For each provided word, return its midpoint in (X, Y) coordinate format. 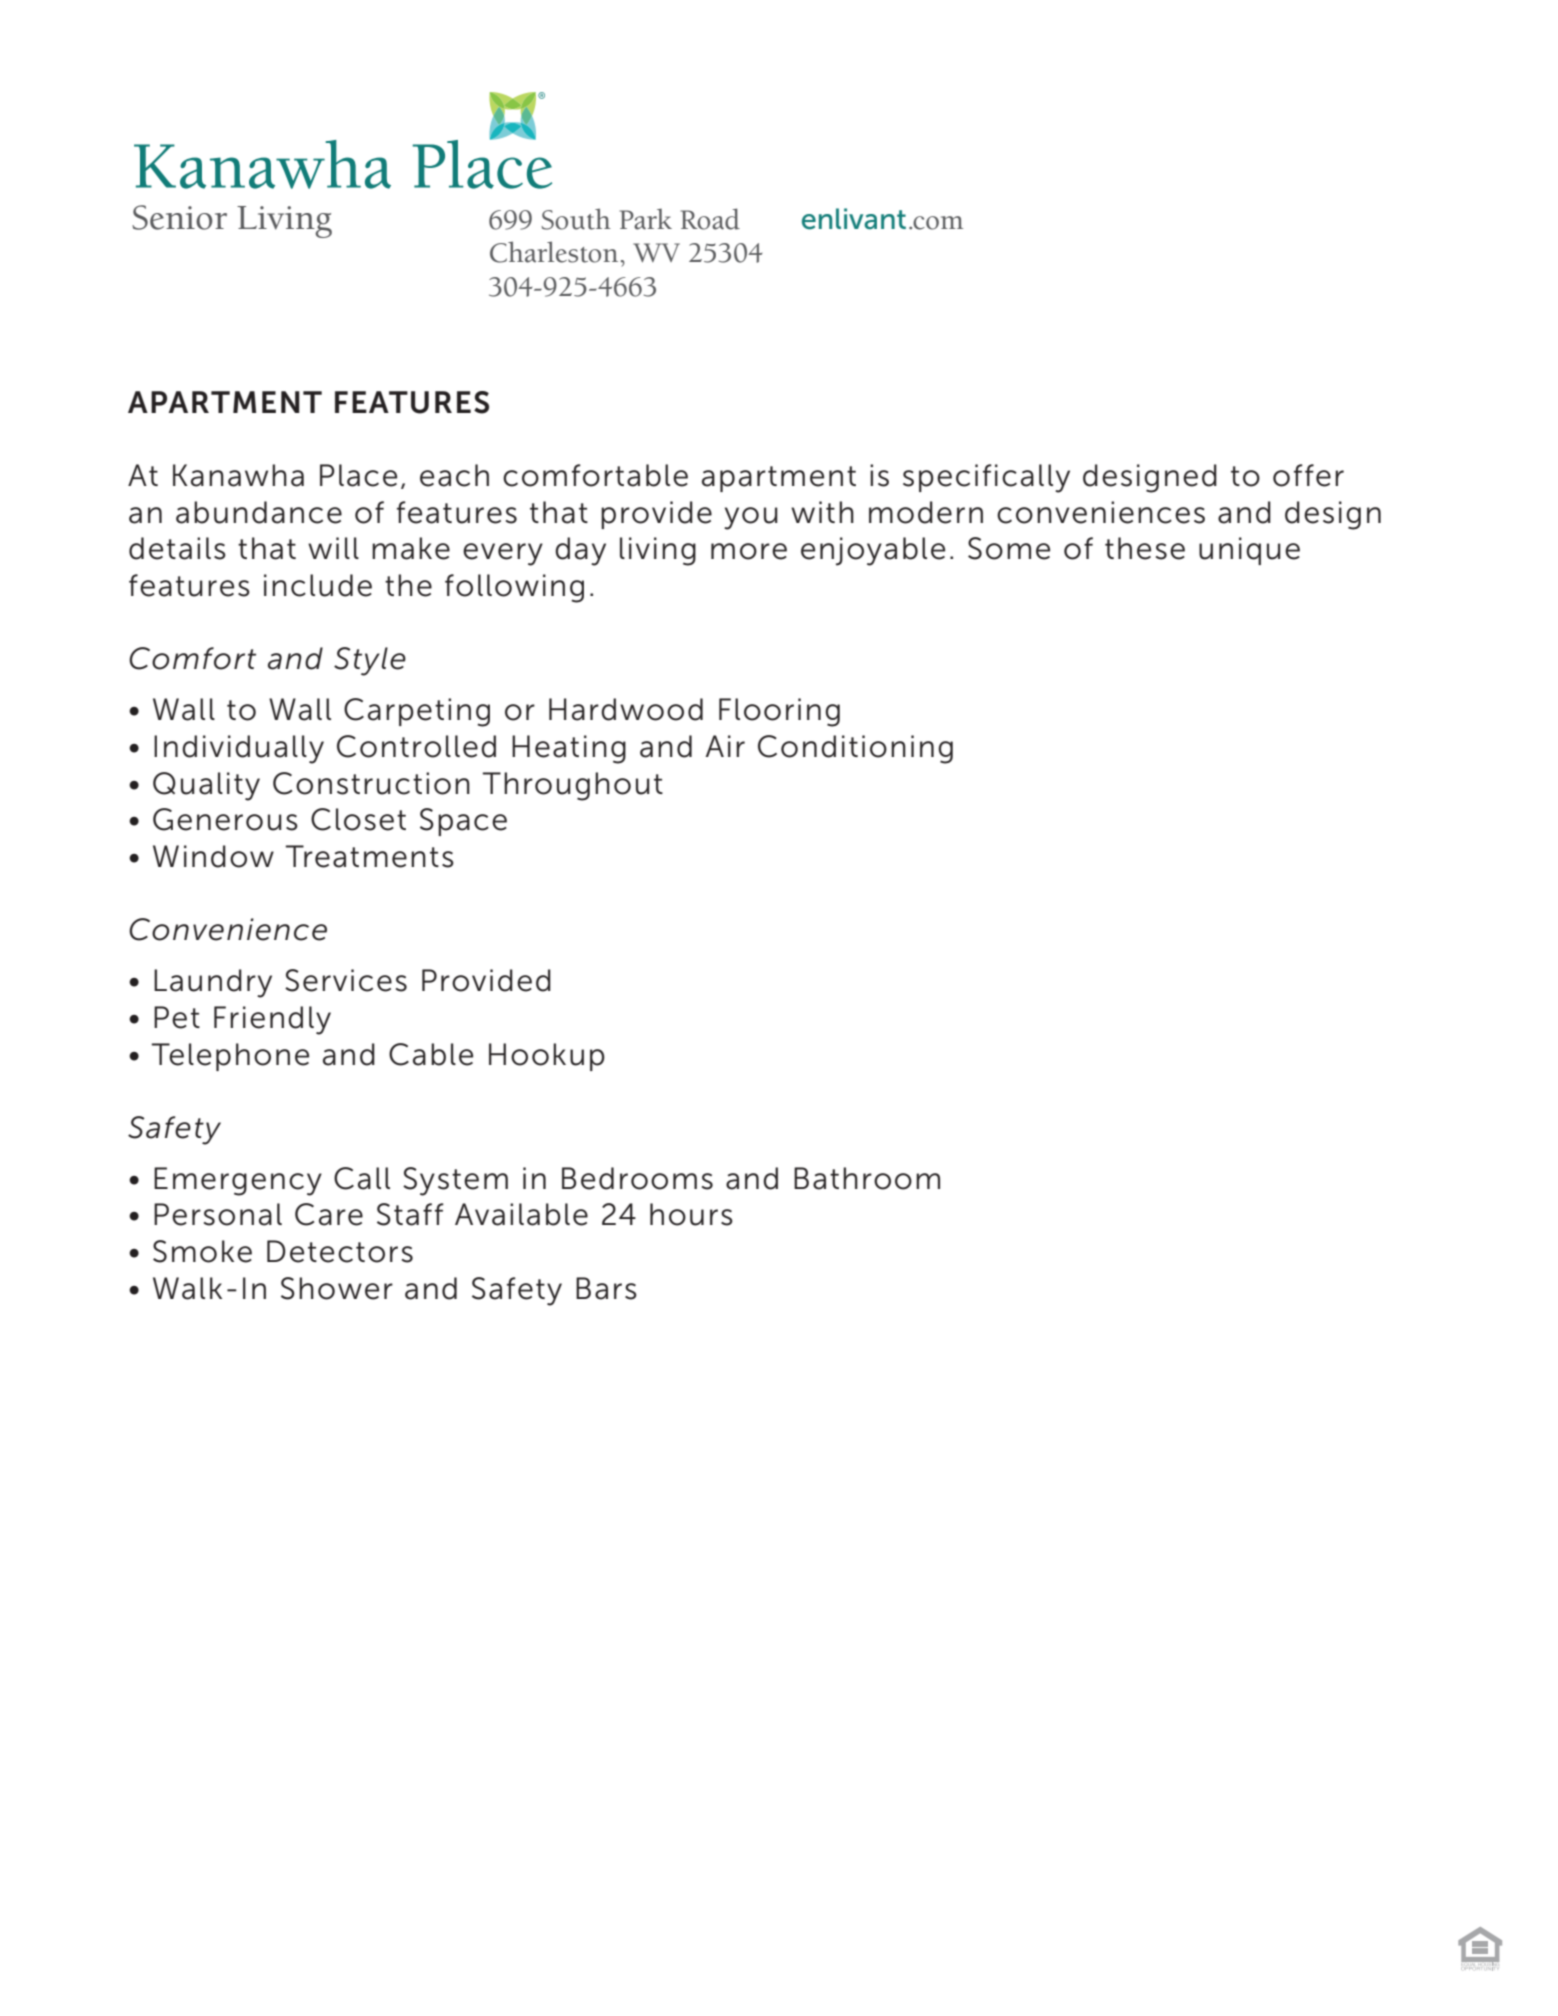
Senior (179, 217)
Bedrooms (637, 1178)
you (751, 518)
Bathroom (867, 1178)
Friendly (272, 1020)
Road (710, 219)
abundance (259, 512)
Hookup (547, 1057)
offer (1308, 475)
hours (691, 1214)
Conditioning (855, 749)
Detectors (340, 1251)
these (1145, 548)
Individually (239, 749)
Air (725, 746)
